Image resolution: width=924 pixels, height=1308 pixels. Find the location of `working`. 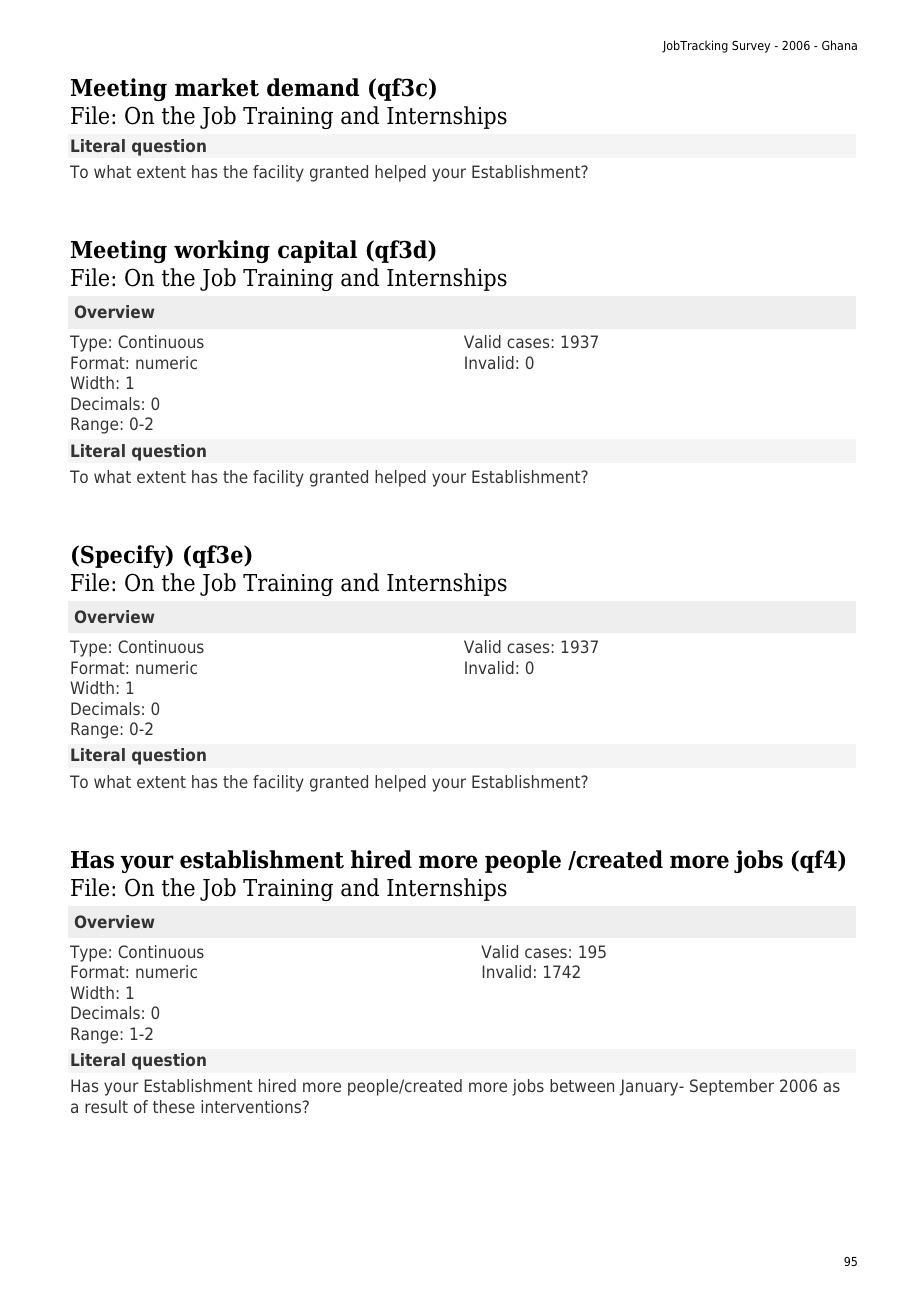

working is located at coordinates (222, 251).
